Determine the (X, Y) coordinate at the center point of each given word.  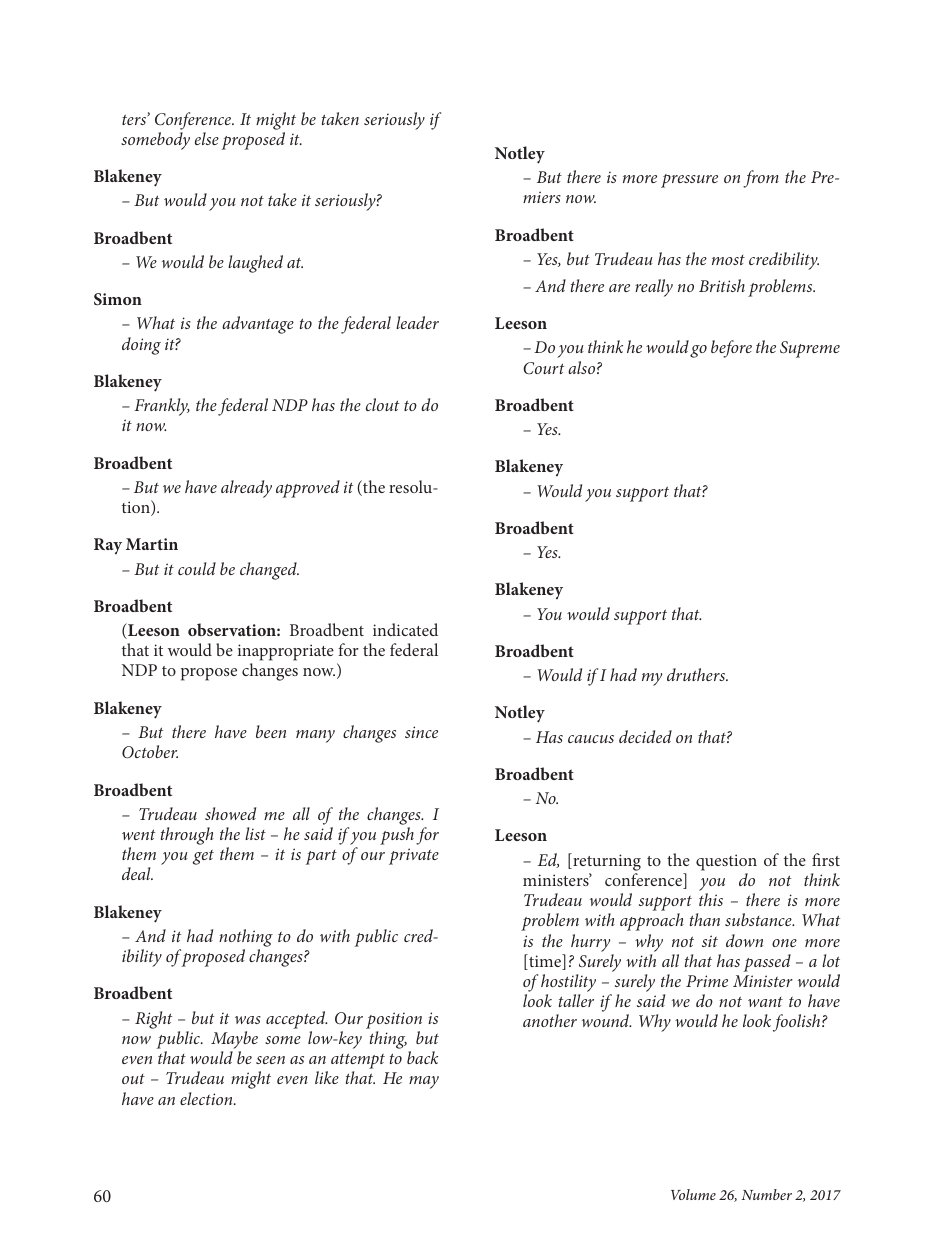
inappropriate (286, 652)
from (761, 179)
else (207, 138)
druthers (697, 674)
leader (417, 322)
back (422, 1057)
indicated (405, 629)
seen (270, 1060)
